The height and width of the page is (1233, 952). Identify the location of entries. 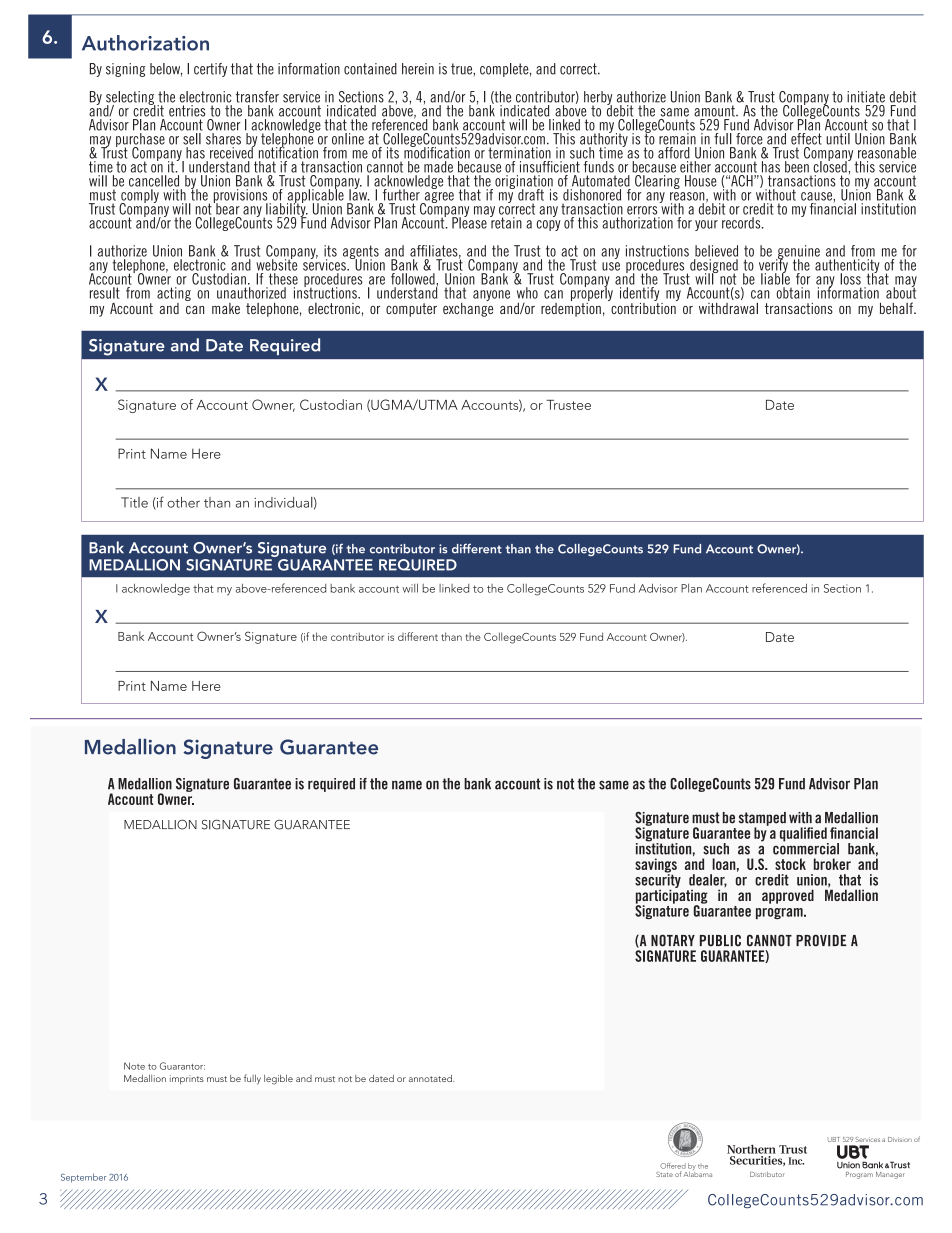
(187, 111).
